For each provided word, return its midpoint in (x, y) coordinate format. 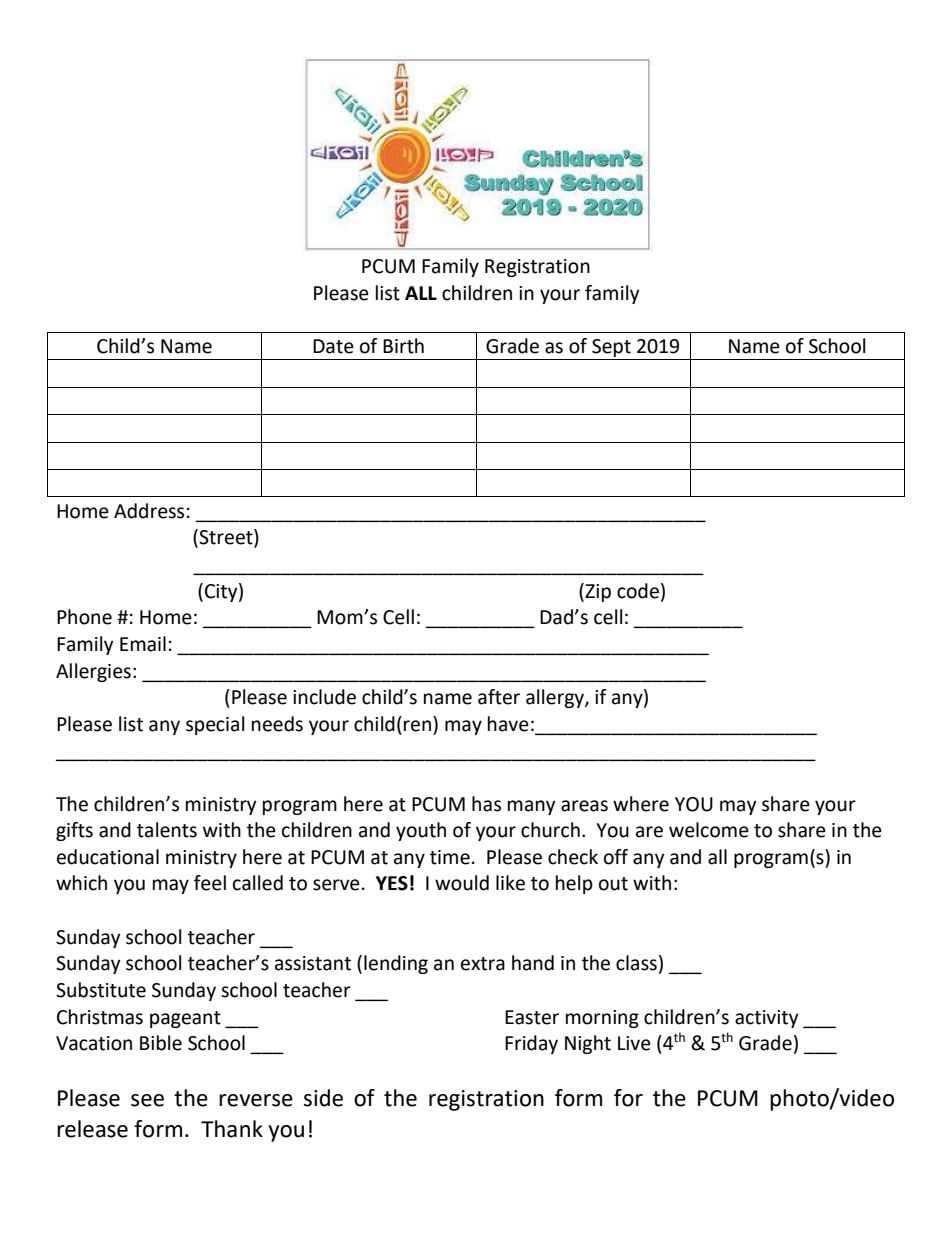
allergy (556, 698)
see (147, 1100)
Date (333, 346)
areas (584, 806)
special (215, 725)
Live (634, 1043)
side (323, 1098)
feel (210, 883)
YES (392, 883)
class (636, 963)
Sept (611, 349)
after (499, 697)
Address (149, 511)
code (638, 591)
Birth (403, 346)
